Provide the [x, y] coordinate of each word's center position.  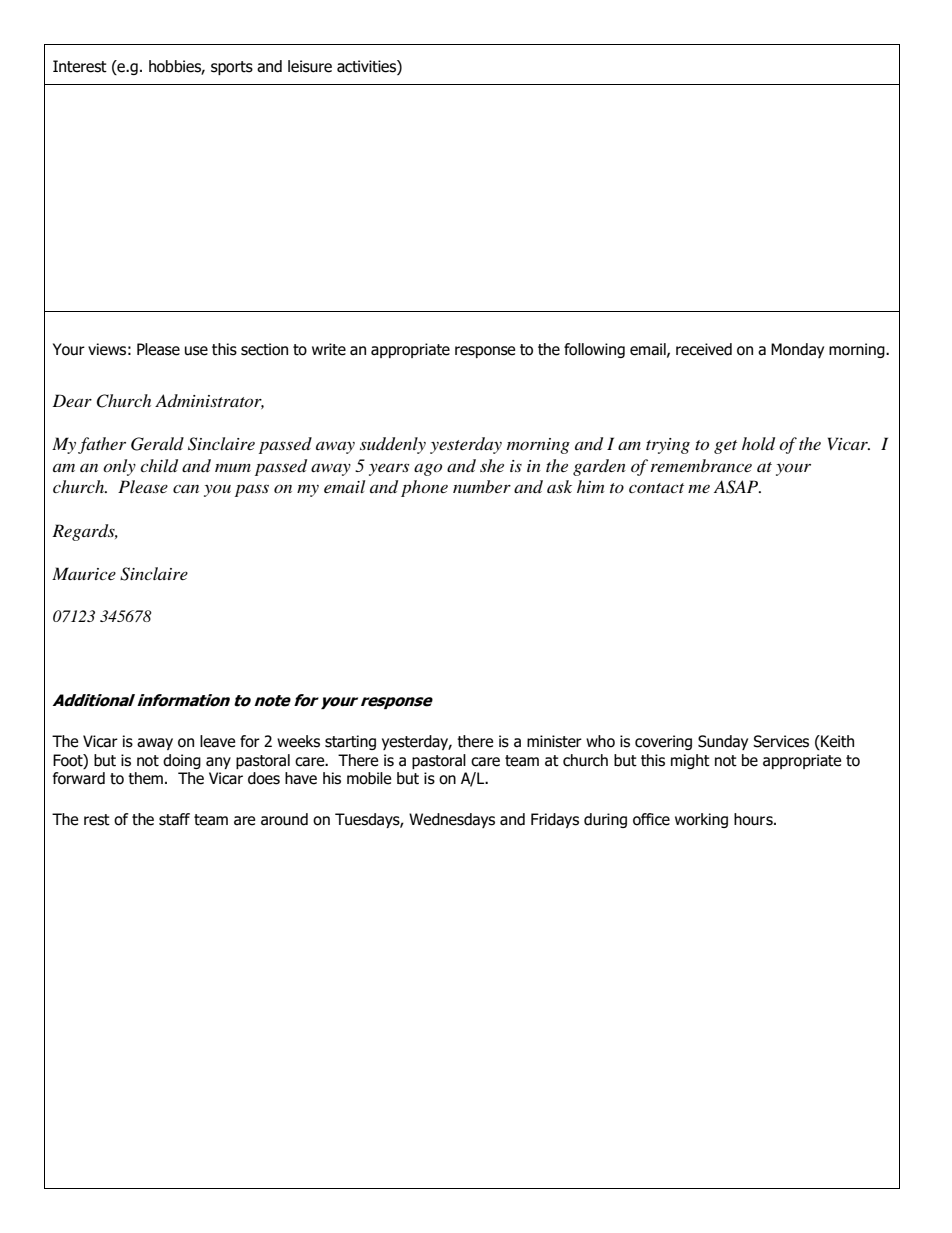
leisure [310, 66]
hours [754, 819]
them [145, 778]
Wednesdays [452, 820]
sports [232, 68]
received [704, 349]
